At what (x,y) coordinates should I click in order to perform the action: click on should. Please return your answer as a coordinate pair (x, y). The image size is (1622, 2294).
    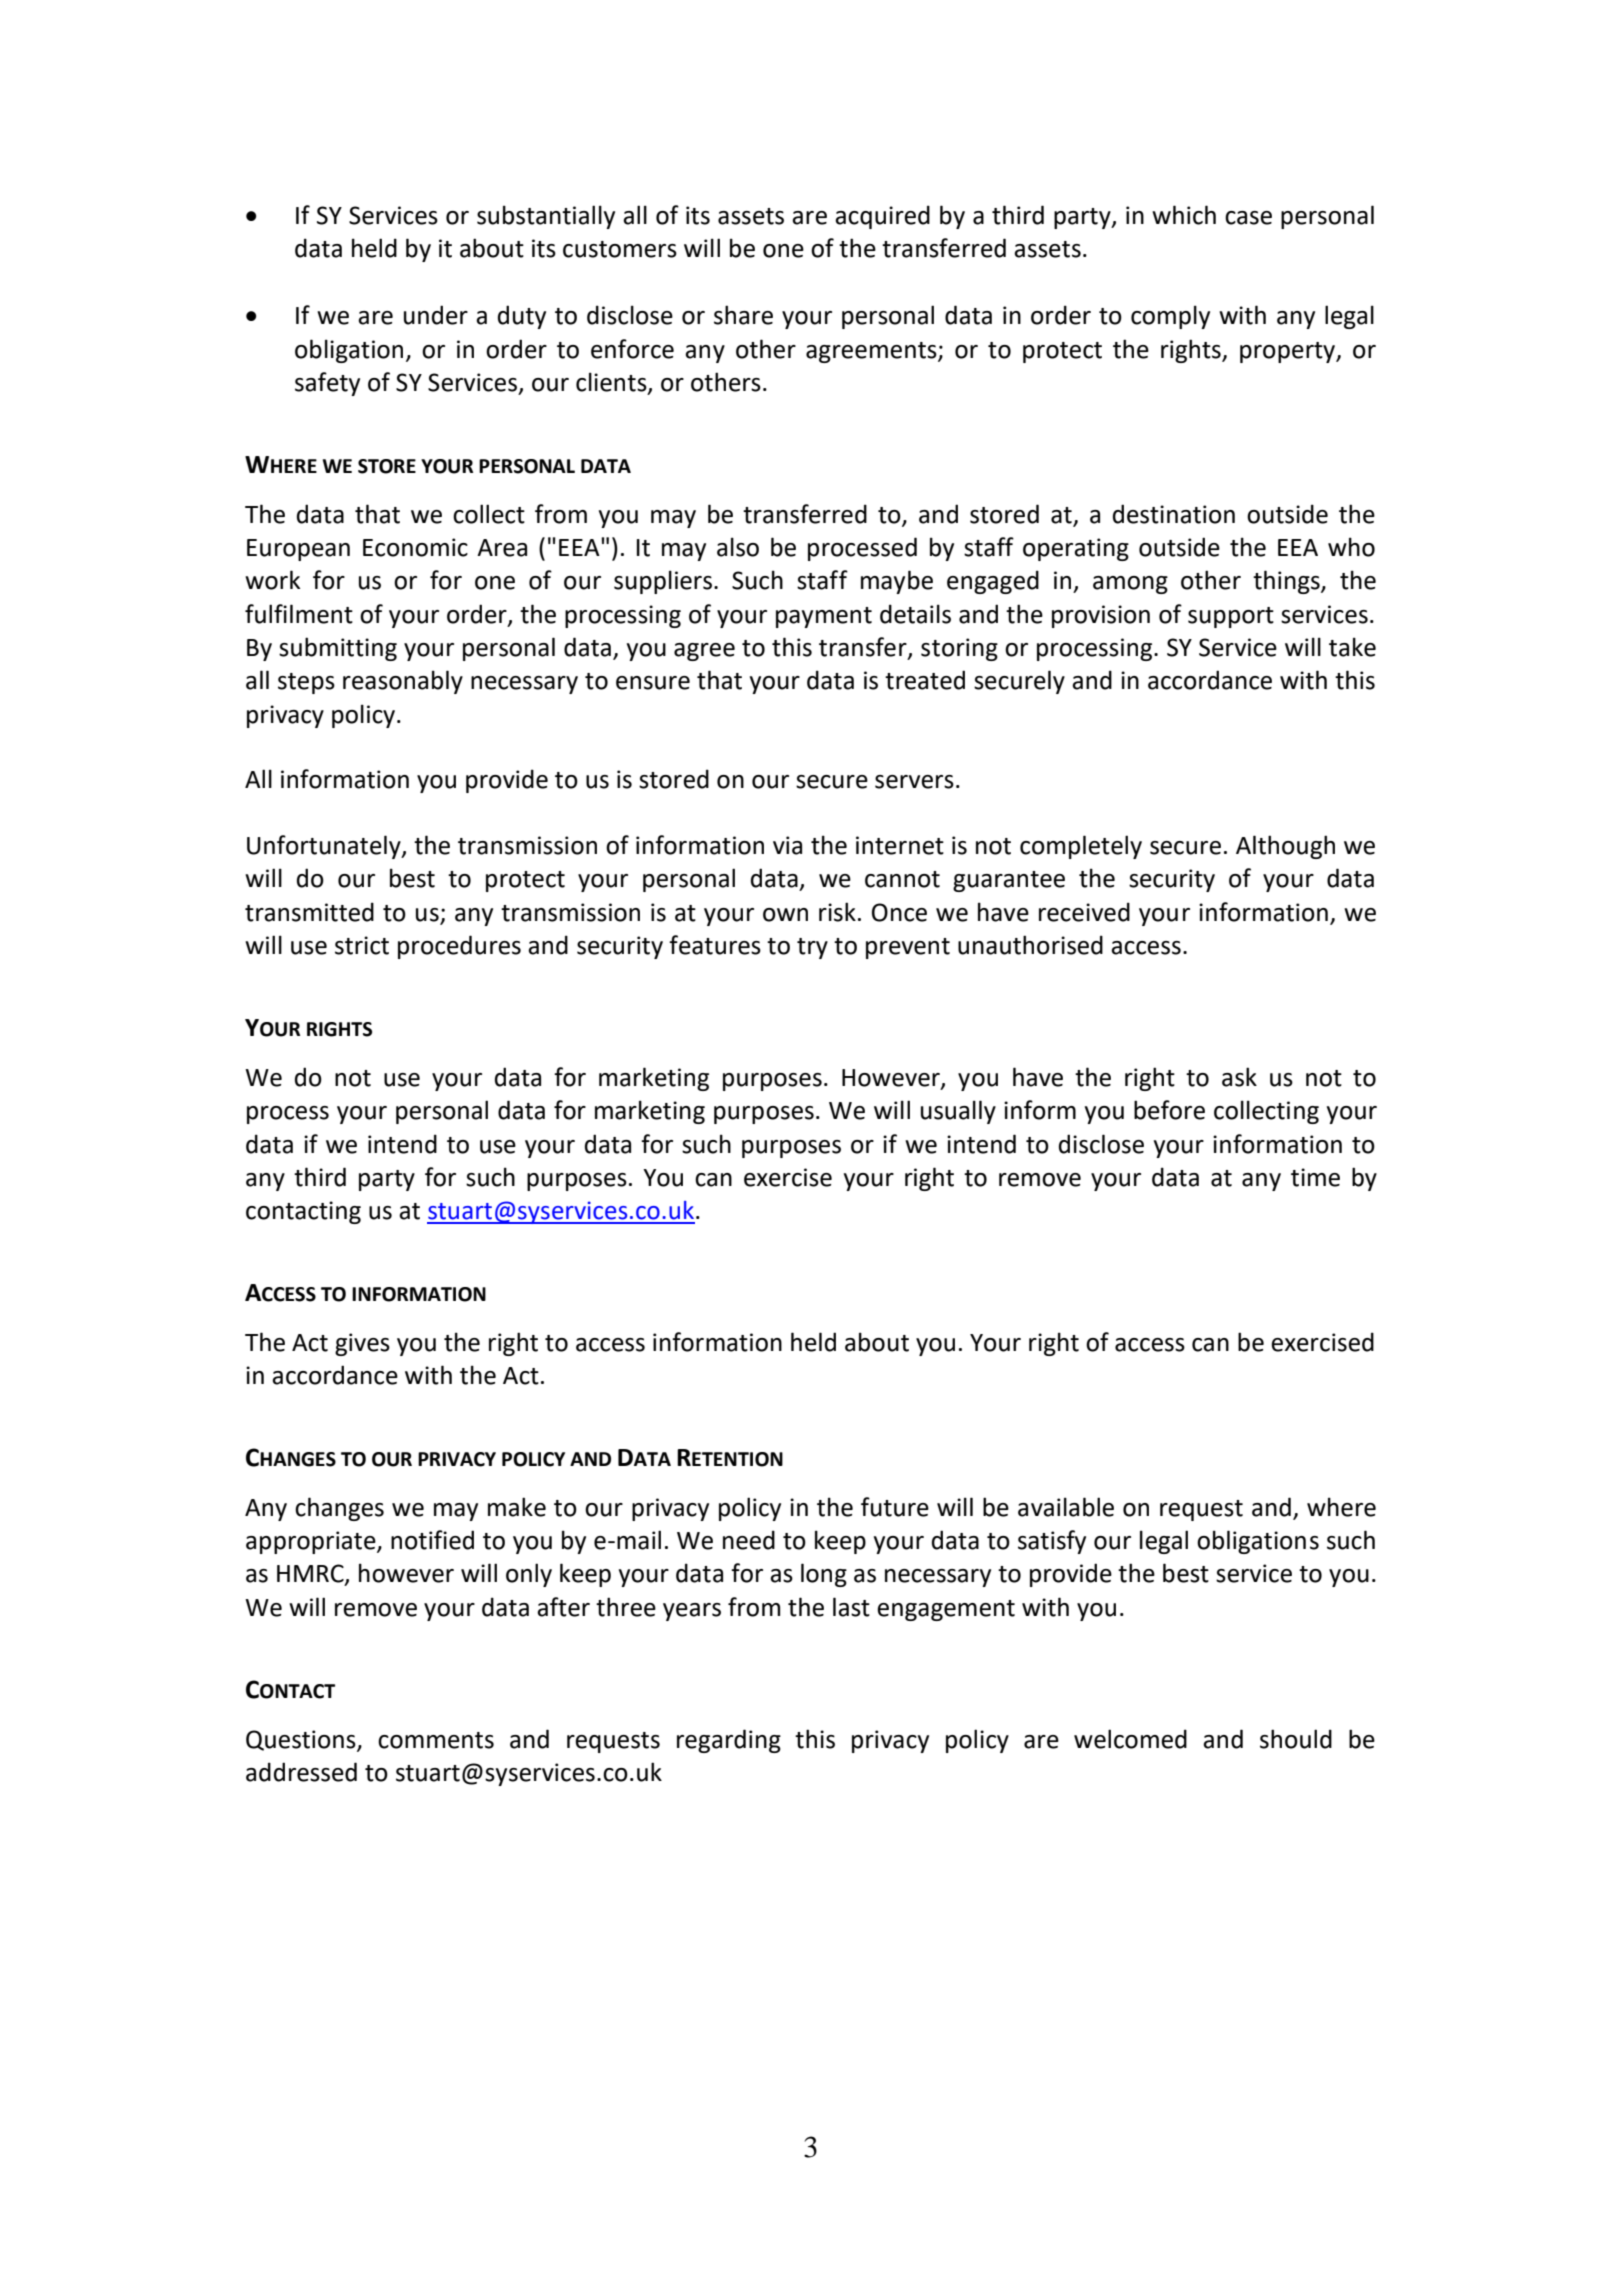
    Looking at the image, I should click on (1296, 1739).
